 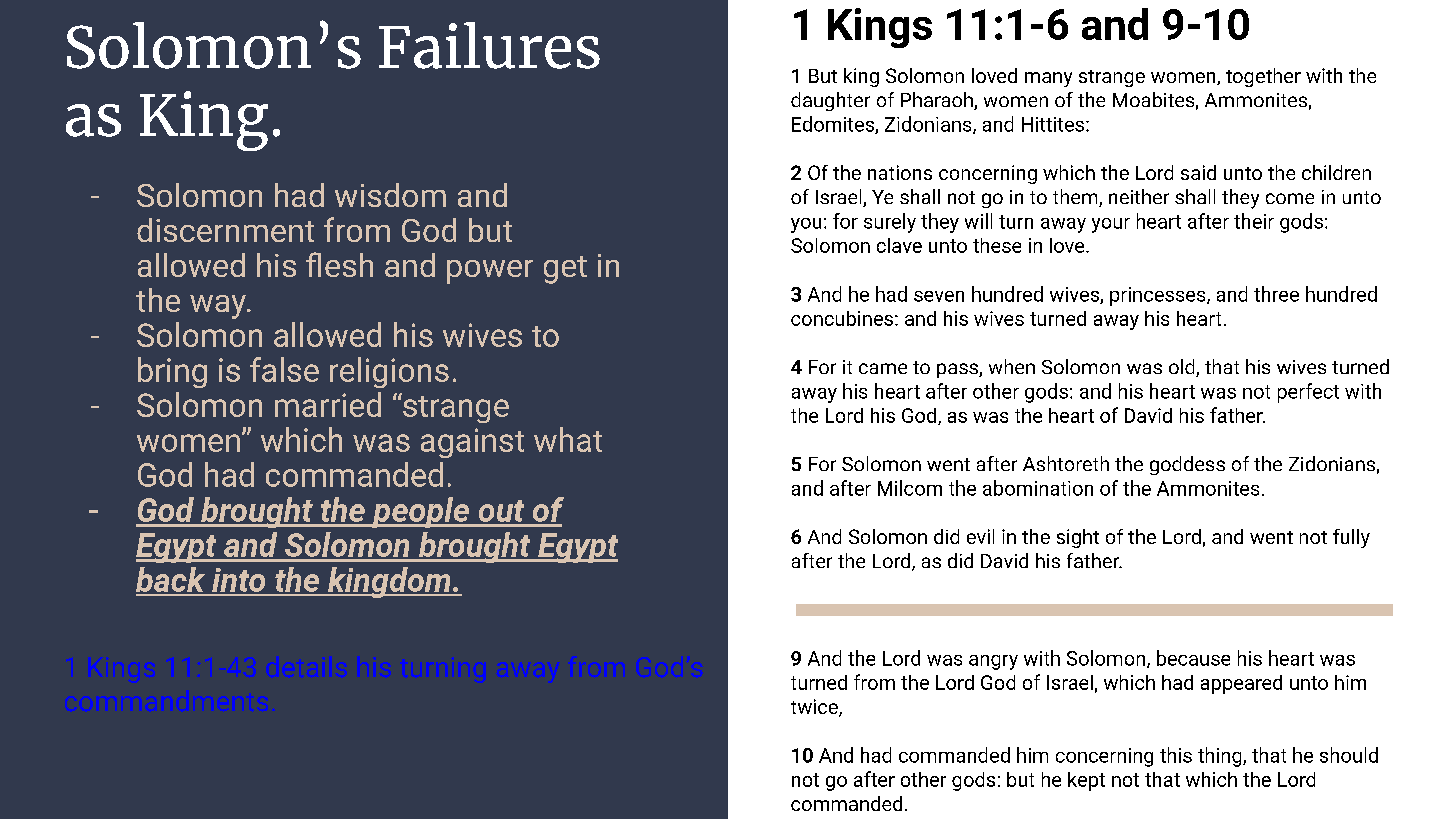 What do you see at coordinates (1086, 781) in the page?
I see `kept` at bounding box center [1086, 781].
